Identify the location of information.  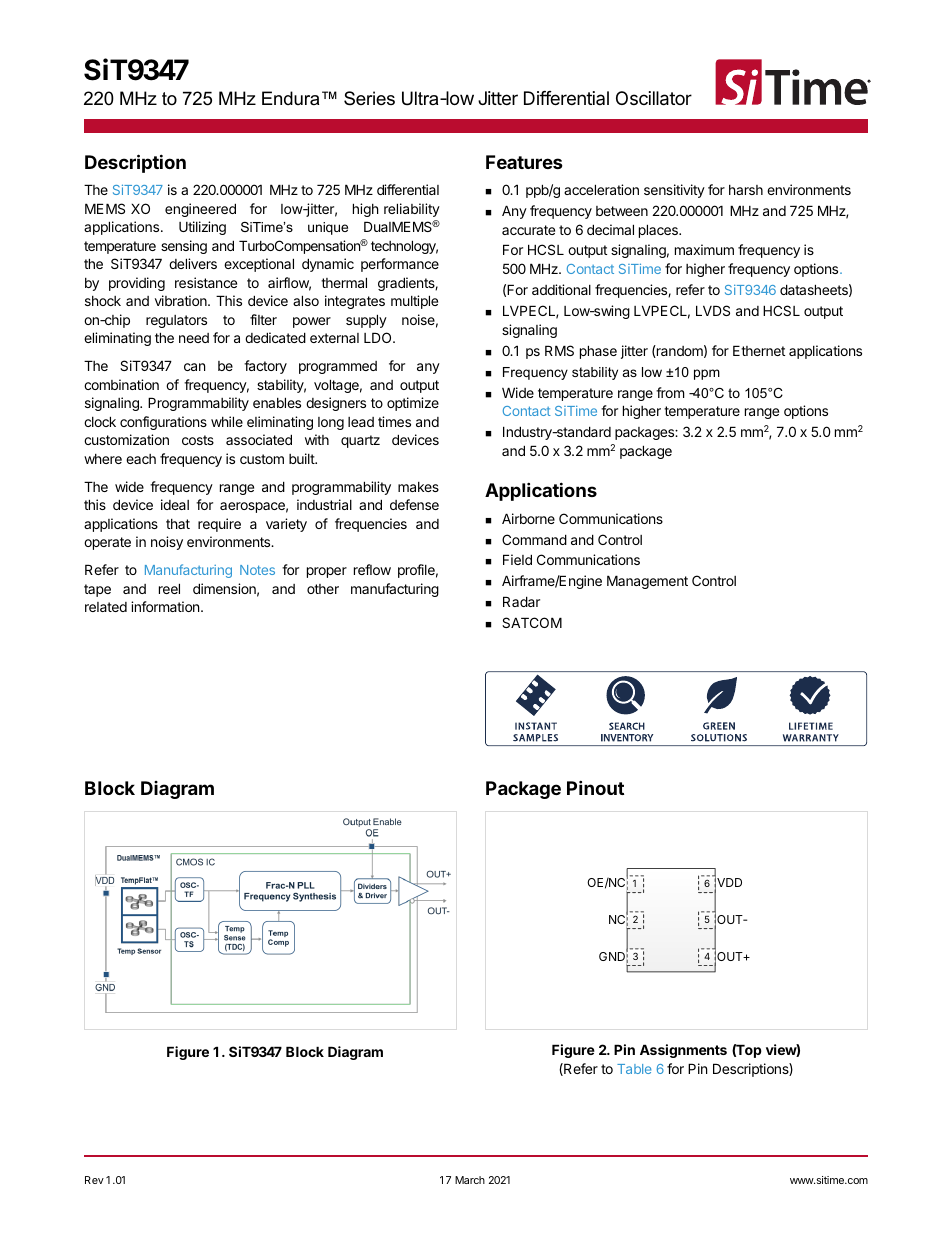
(166, 606).
